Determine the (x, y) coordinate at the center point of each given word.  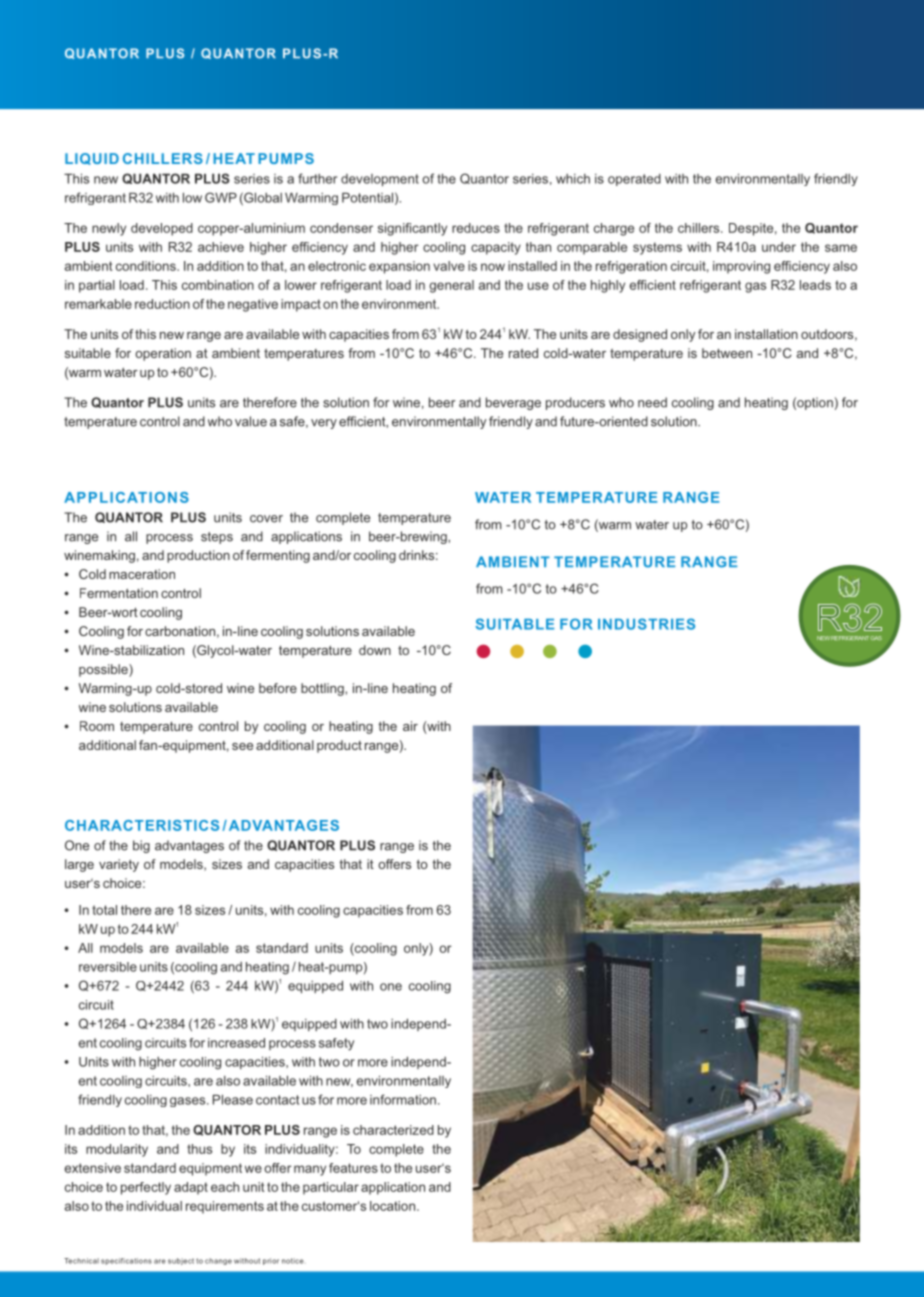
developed (162, 229)
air (410, 726)
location (392, 1206)
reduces (476, 228)
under (779, 247)
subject (181, 1261)
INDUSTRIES (646, 624)
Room (97, 726)
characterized (393, 1130)
